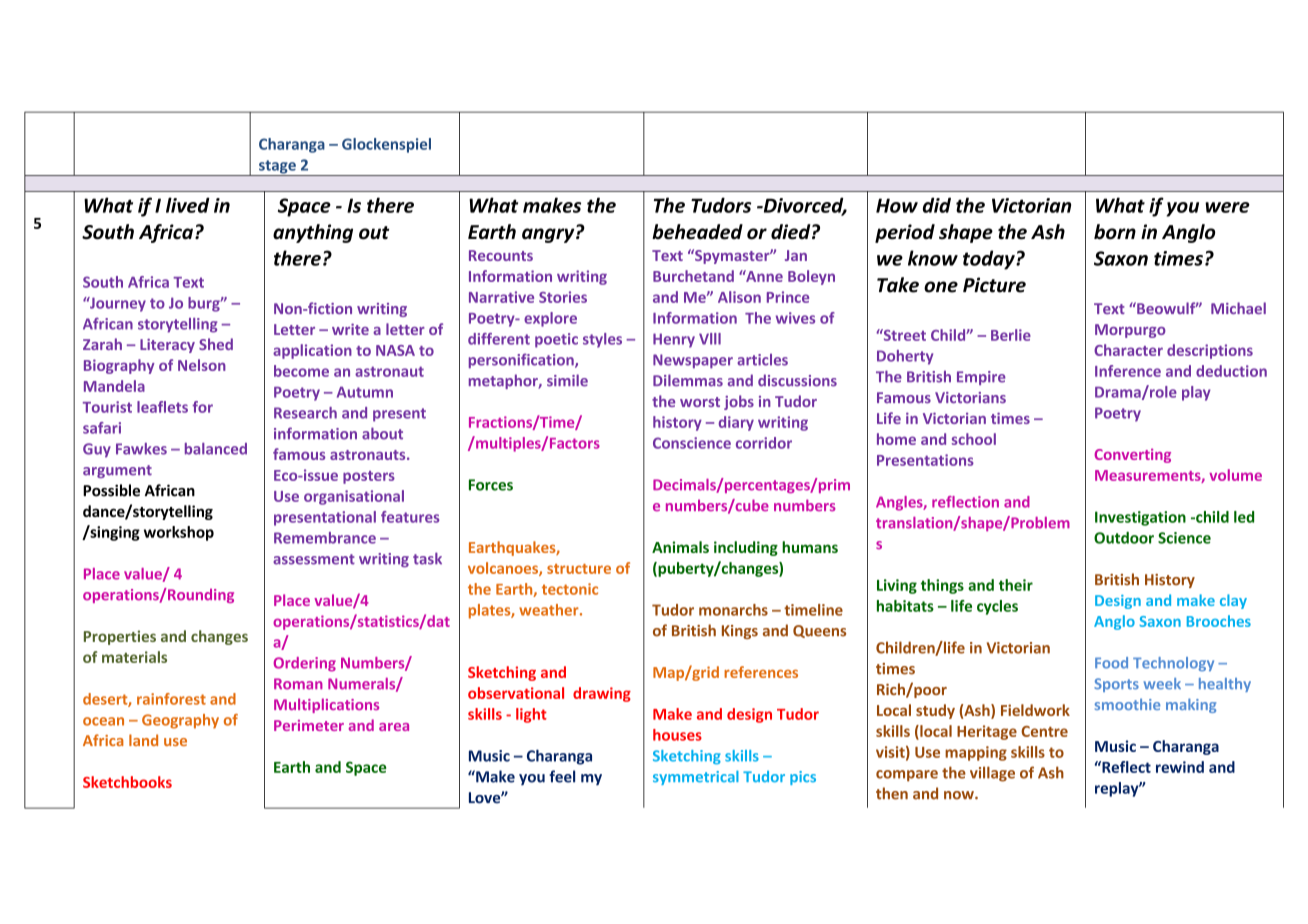  What do you see at coordinates (1180, 767) in the screenshot?
I see `rewind` at bounding box center [1180, 767].
